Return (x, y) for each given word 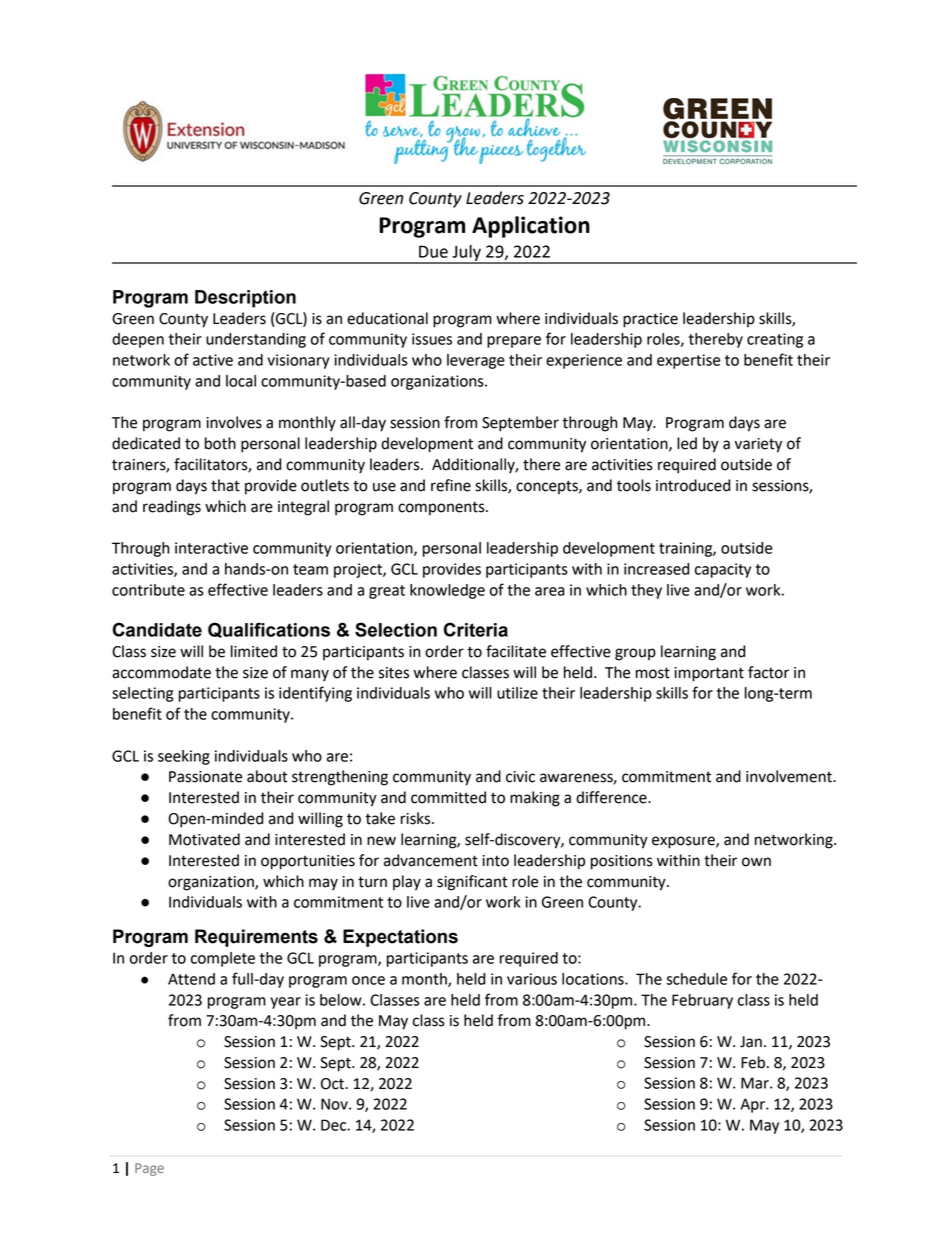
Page (149, 1169)
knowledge (447, 591)
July (466, 254)
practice (650, 320)
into (495, 861)
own (756, 862)
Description (245, 299)
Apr (753, 1105)
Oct (333, 1084)
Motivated (204, 839)
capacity (723, 570)
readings (172, 508)
